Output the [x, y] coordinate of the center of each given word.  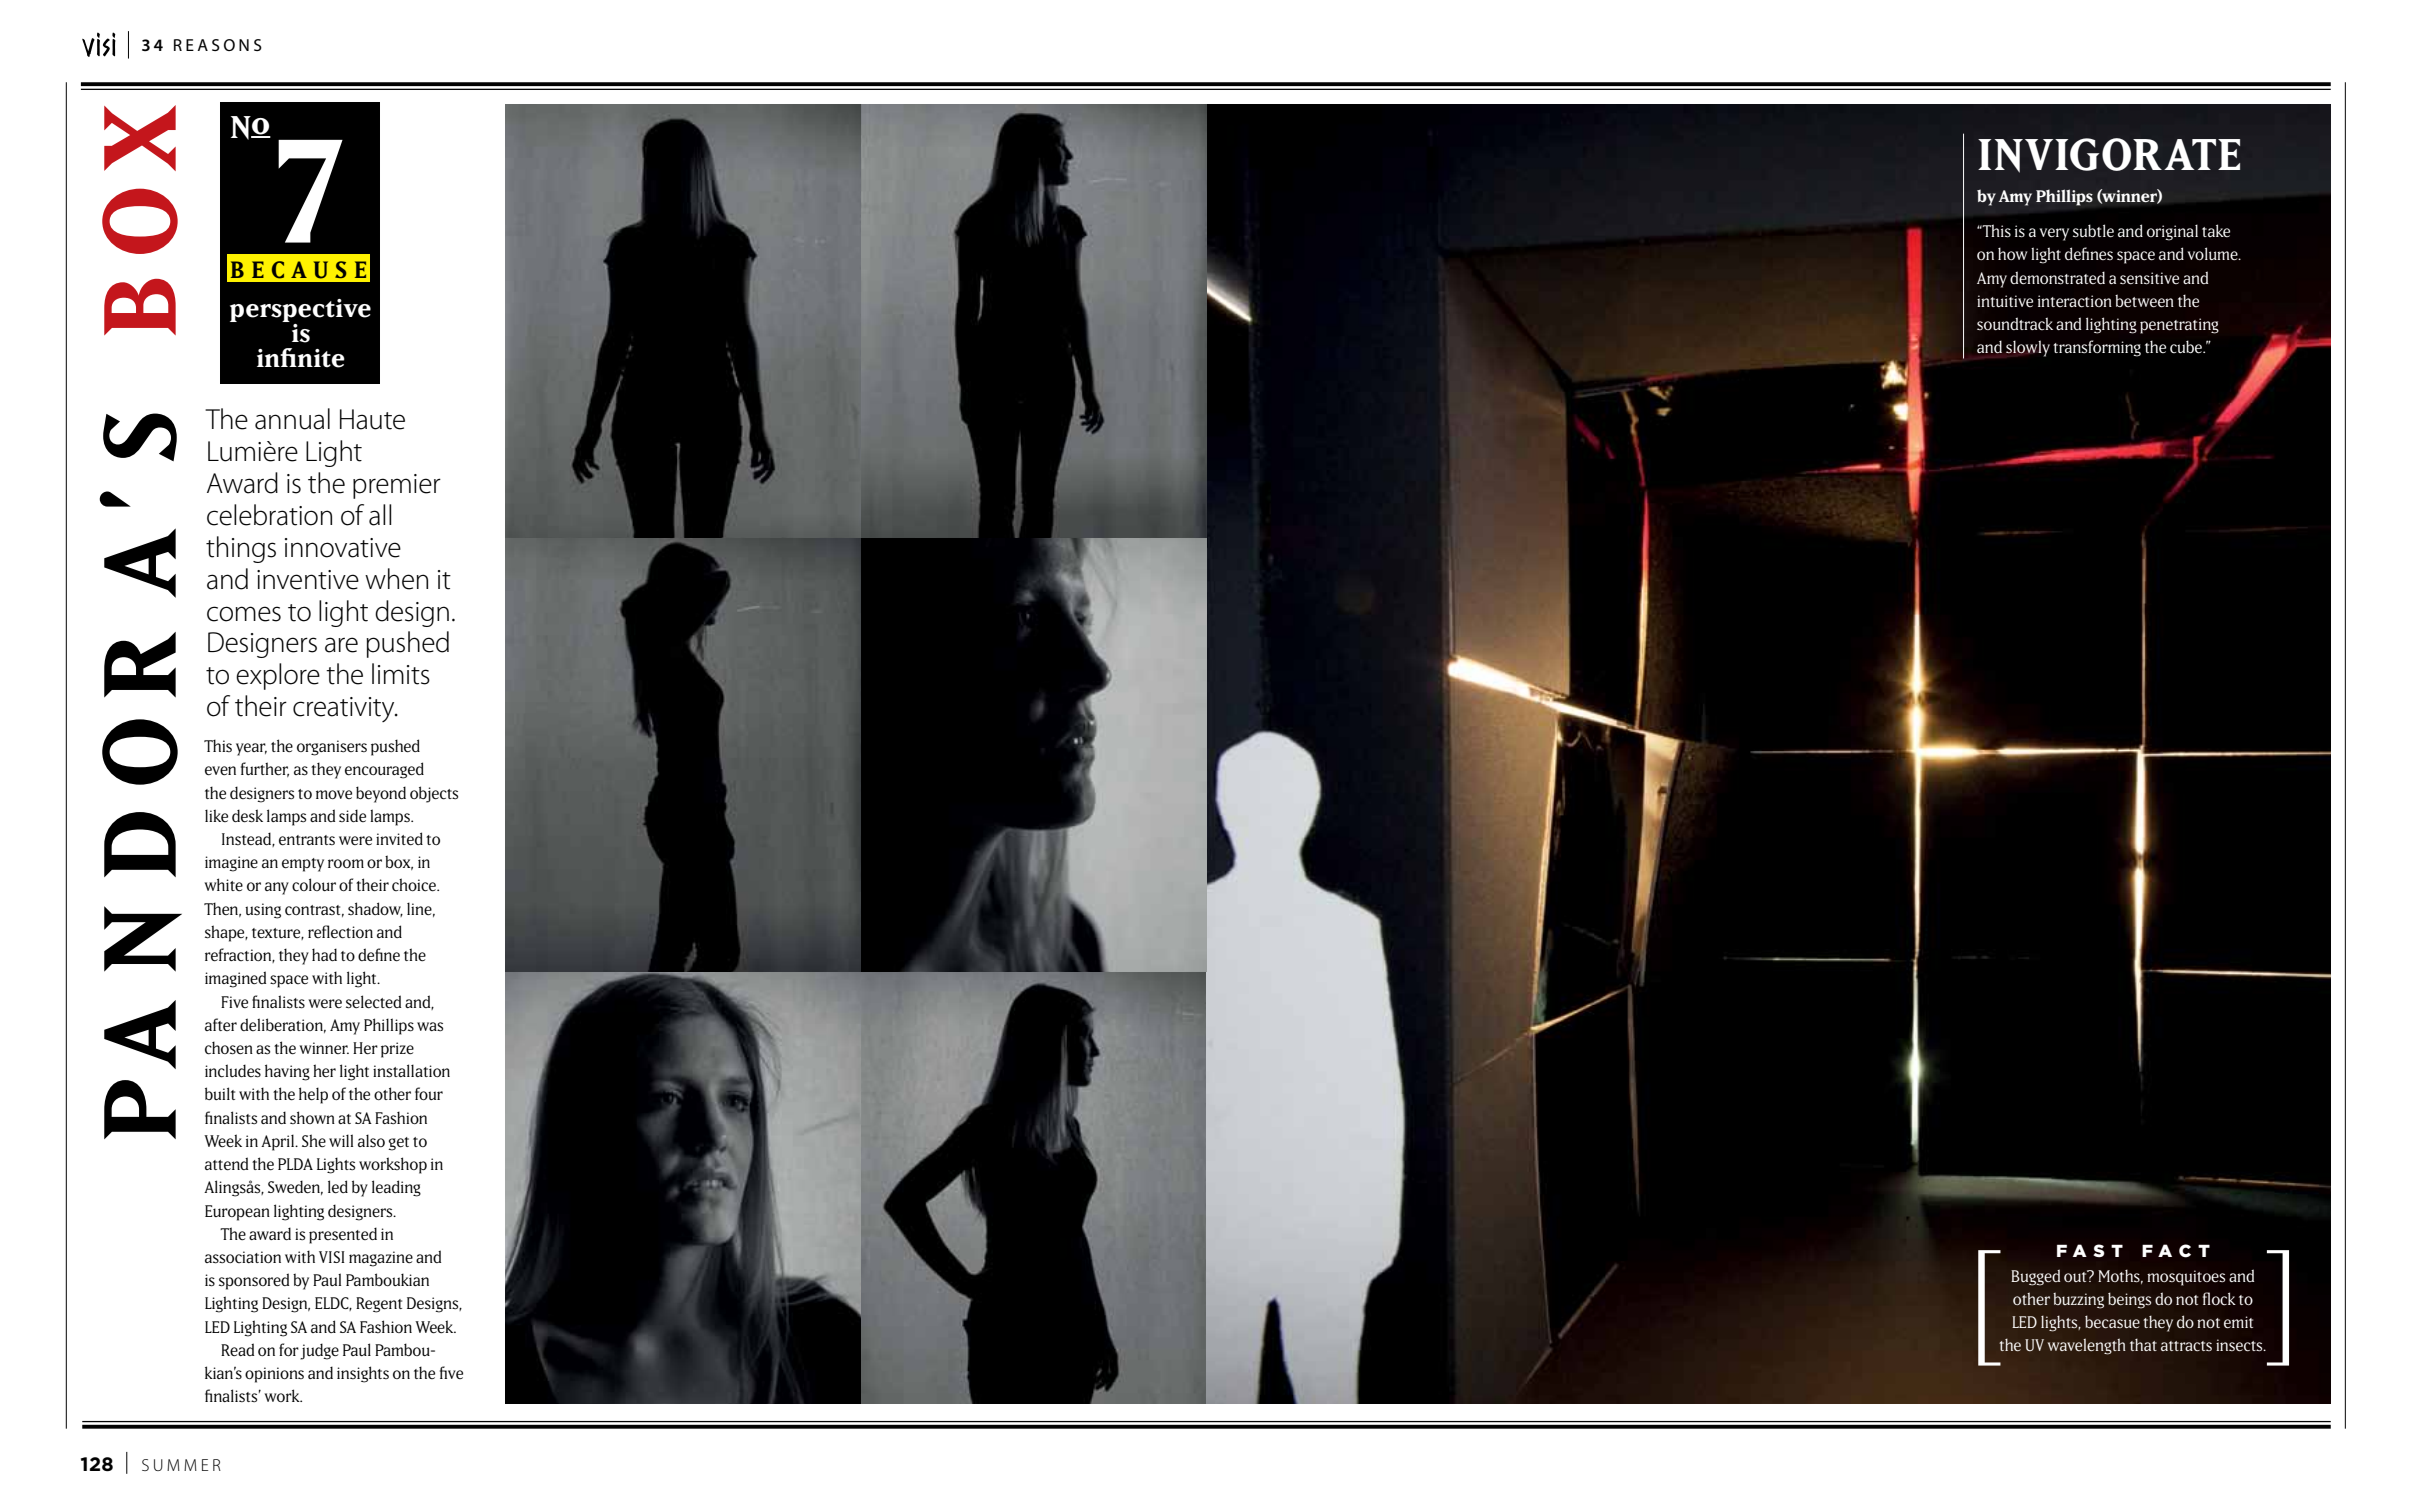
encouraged [384, 770]
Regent [379, 1305]
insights [363, 1374]
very [2054, 234]
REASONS [218, 45]
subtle [2093, 231]
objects [434, 794]
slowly [2028, 348]
